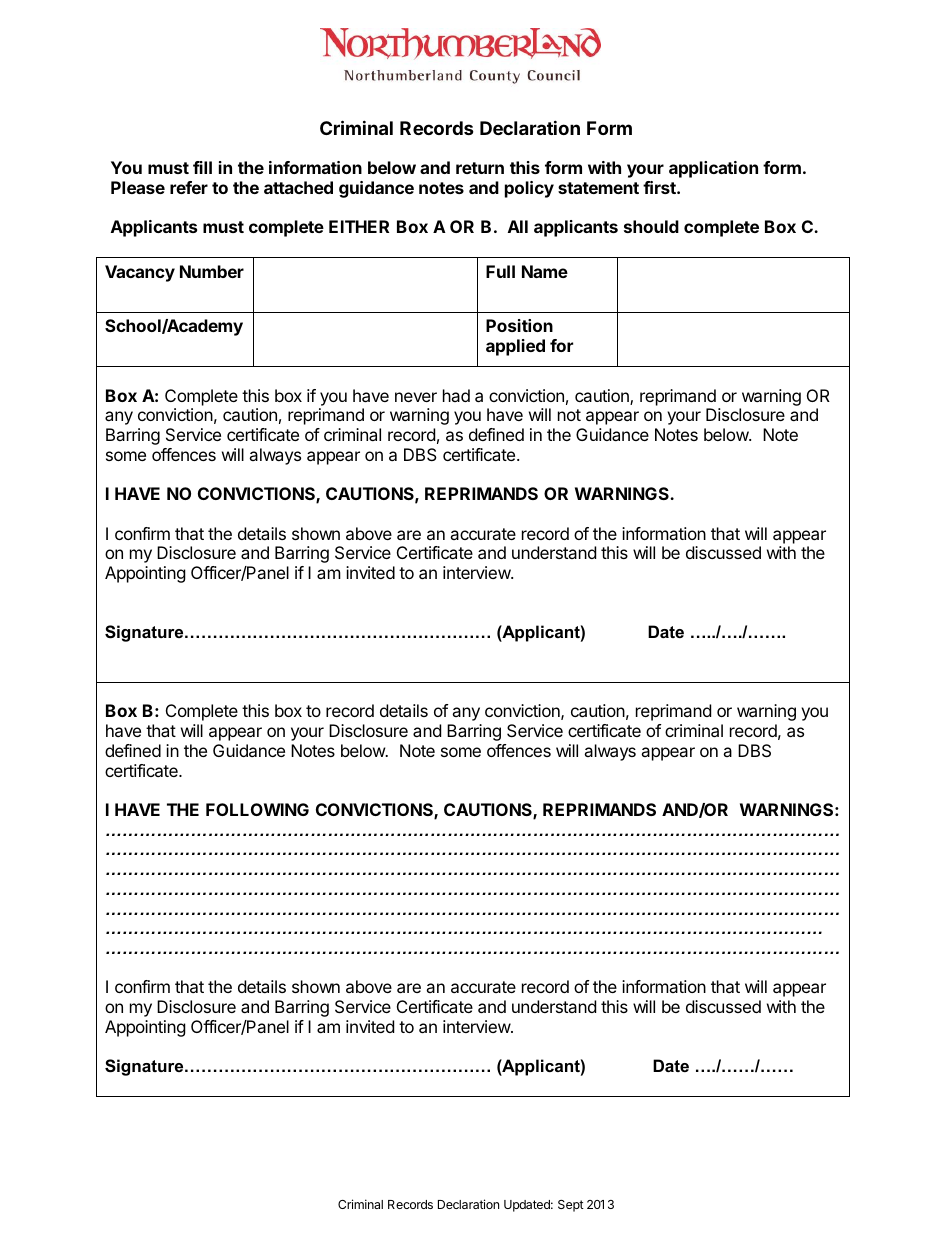  Describe the element at coordinates (456, 395) in the image. I see `had` at that location.
